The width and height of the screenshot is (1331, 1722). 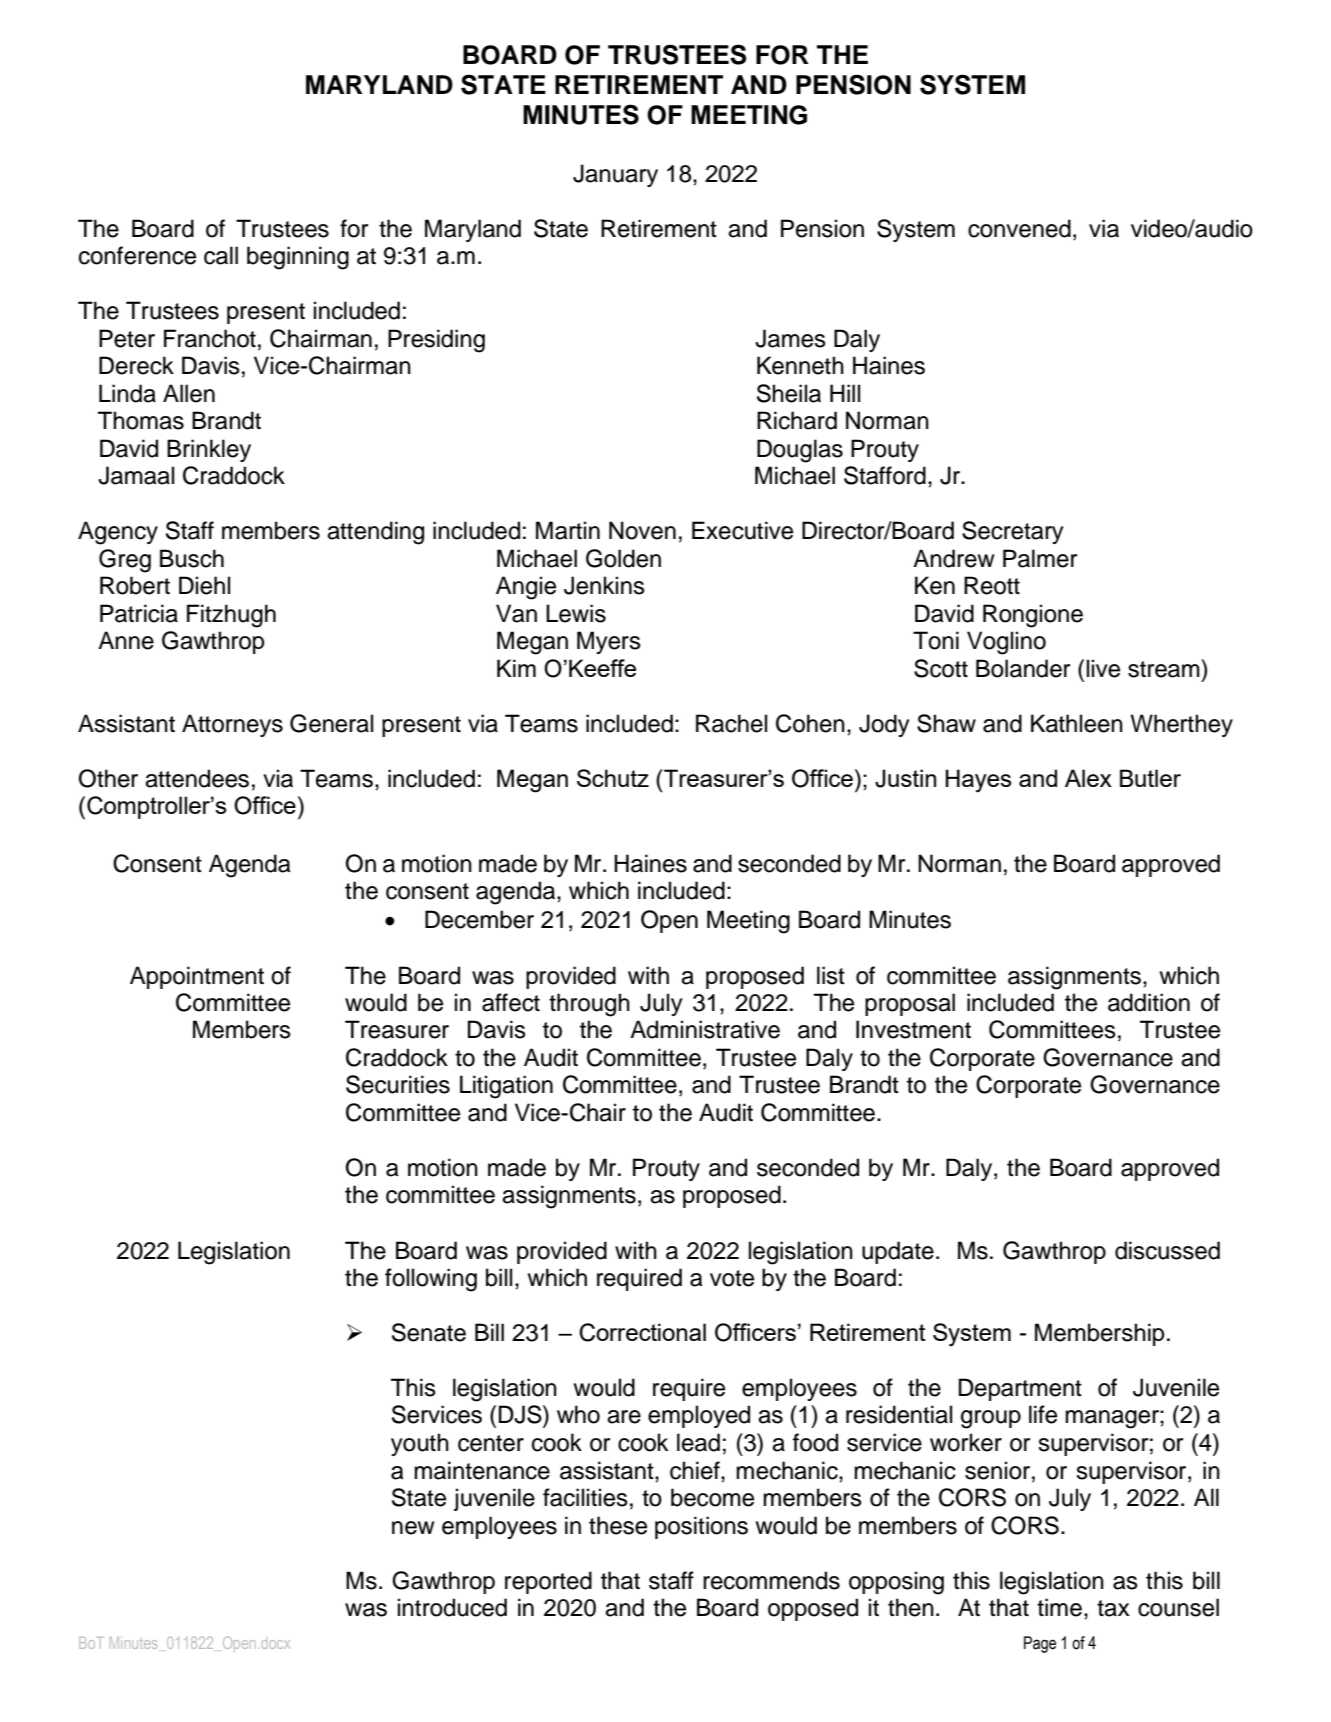 I want to click on time, so click(x=1059, y=1607).
